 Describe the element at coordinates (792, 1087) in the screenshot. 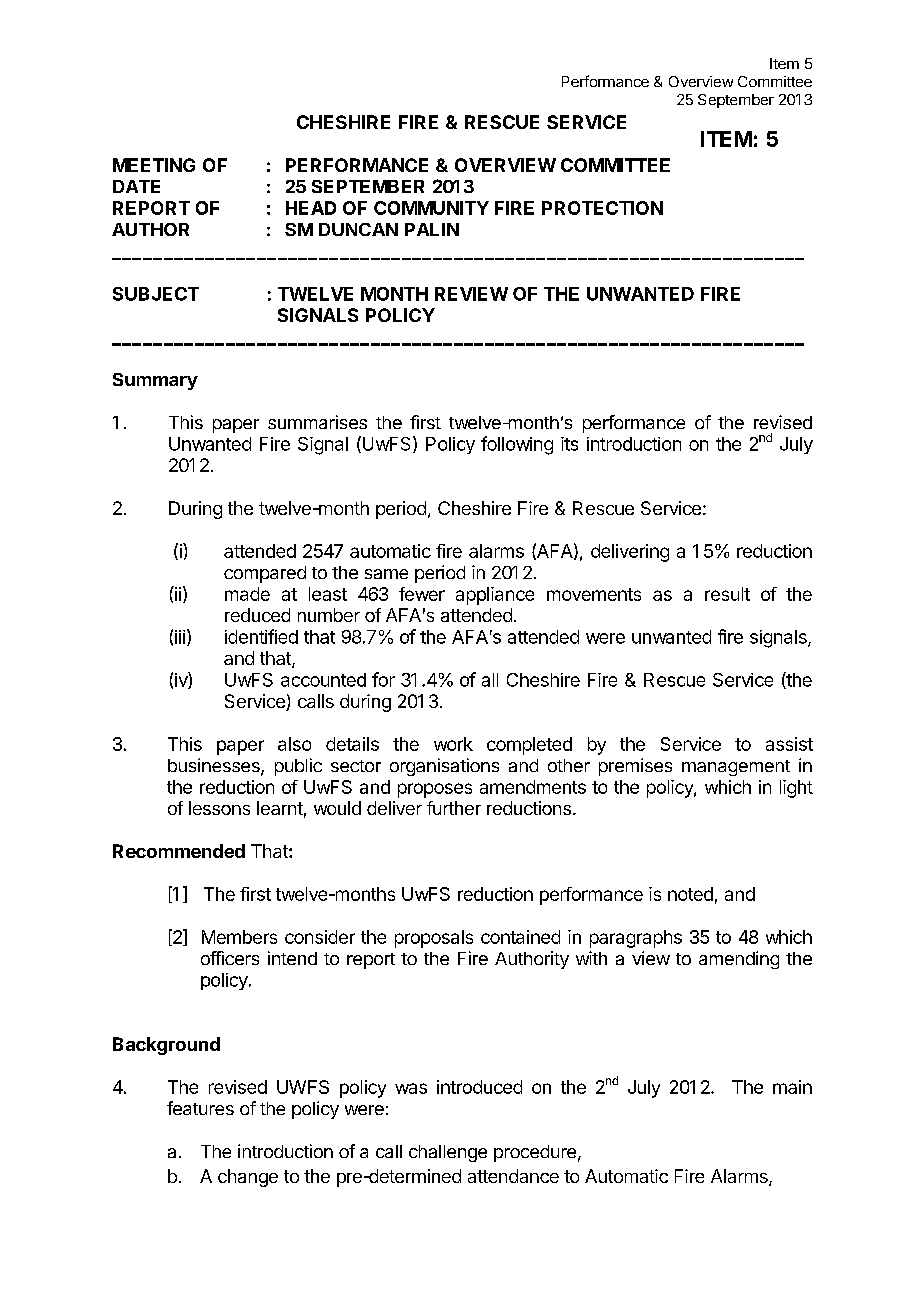

I see `main` at that location.
